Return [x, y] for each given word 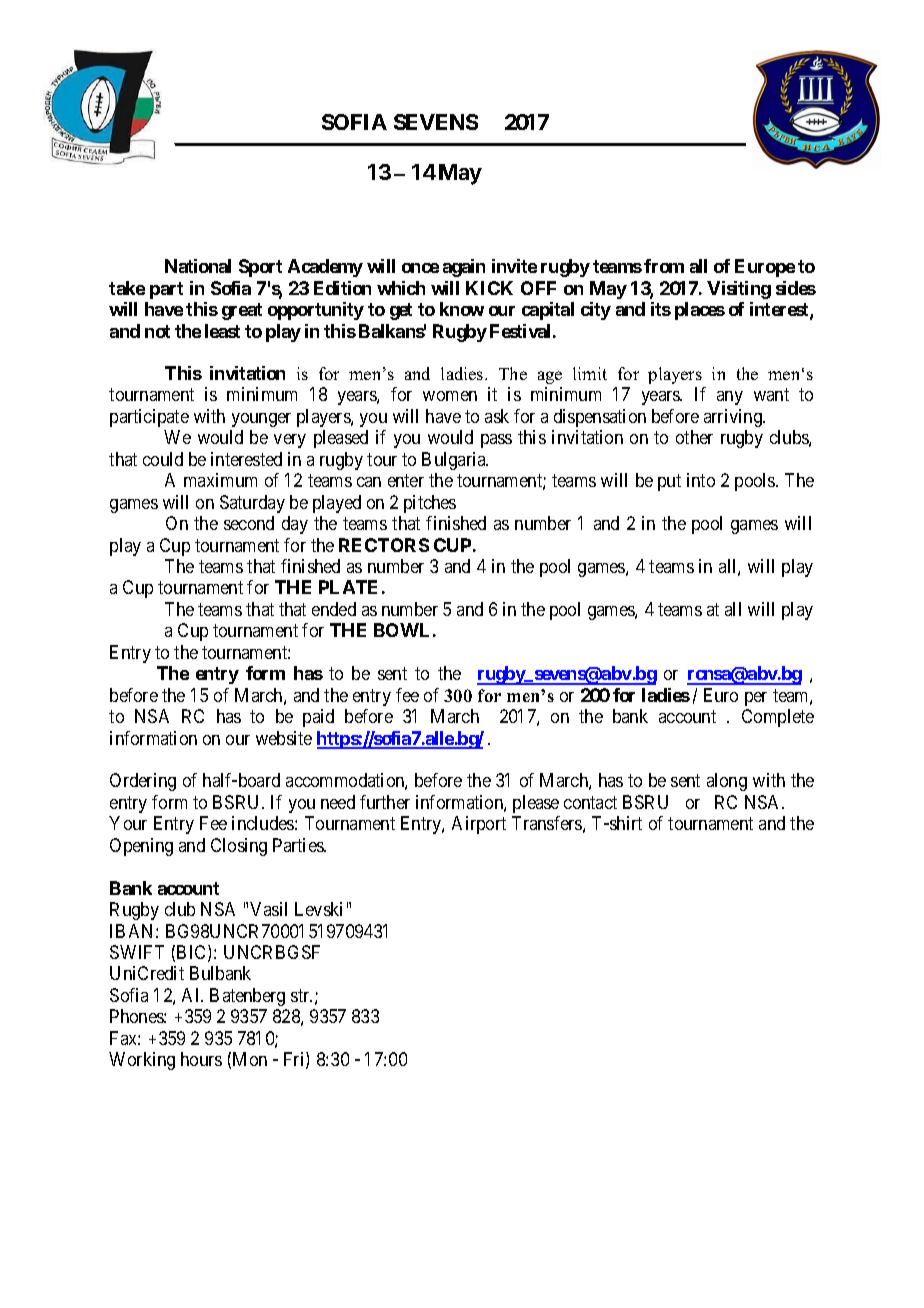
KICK [489, 288]
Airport [479, 825]
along [727, 782]
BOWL [401, 630]
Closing [239, 847]
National [198, 266]
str [301, 995]
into [701, 480]
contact [590, 802]
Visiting [739, 290]
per [756, 699]
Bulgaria [455, 461]
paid [318, 718]
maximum [220, 480]
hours [201, 1059]
